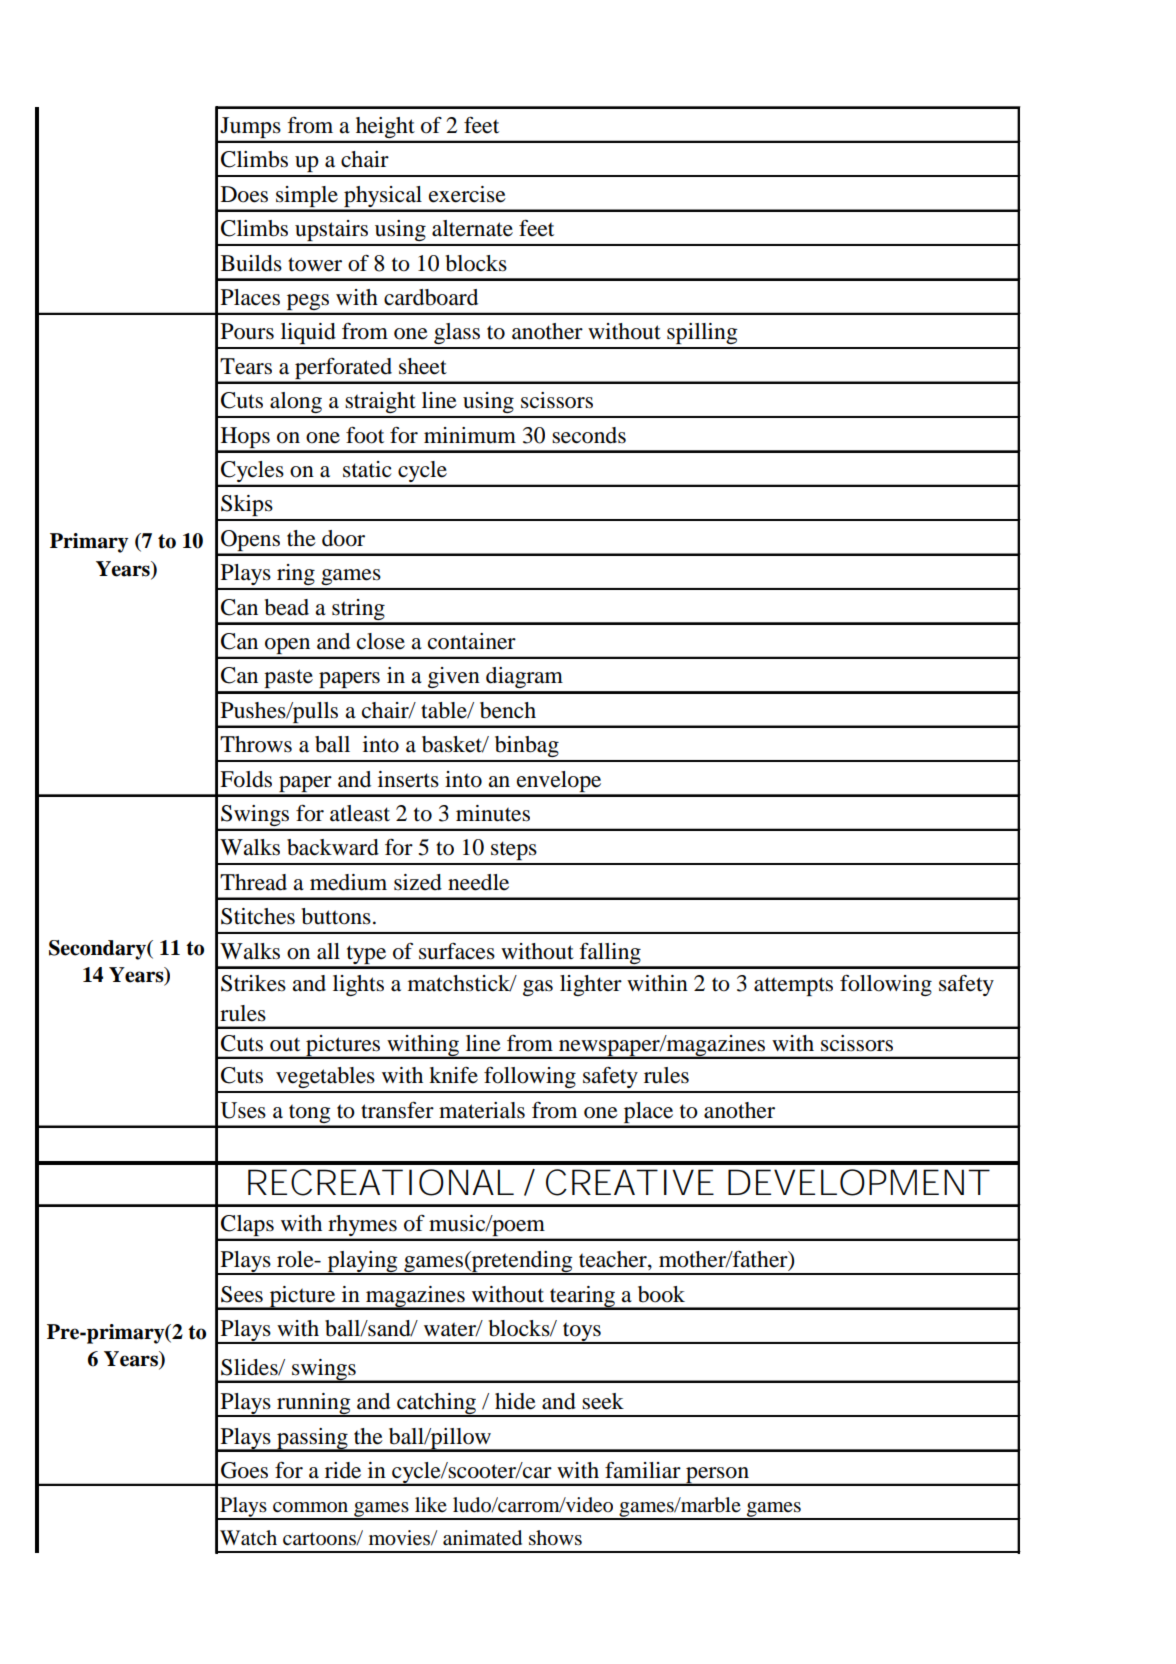 This screenshot has width=1176, height=1664. What do you see at coordinates (793, 986) in the screenshot?
I see `attempts` at bounding box center [793, 986].
